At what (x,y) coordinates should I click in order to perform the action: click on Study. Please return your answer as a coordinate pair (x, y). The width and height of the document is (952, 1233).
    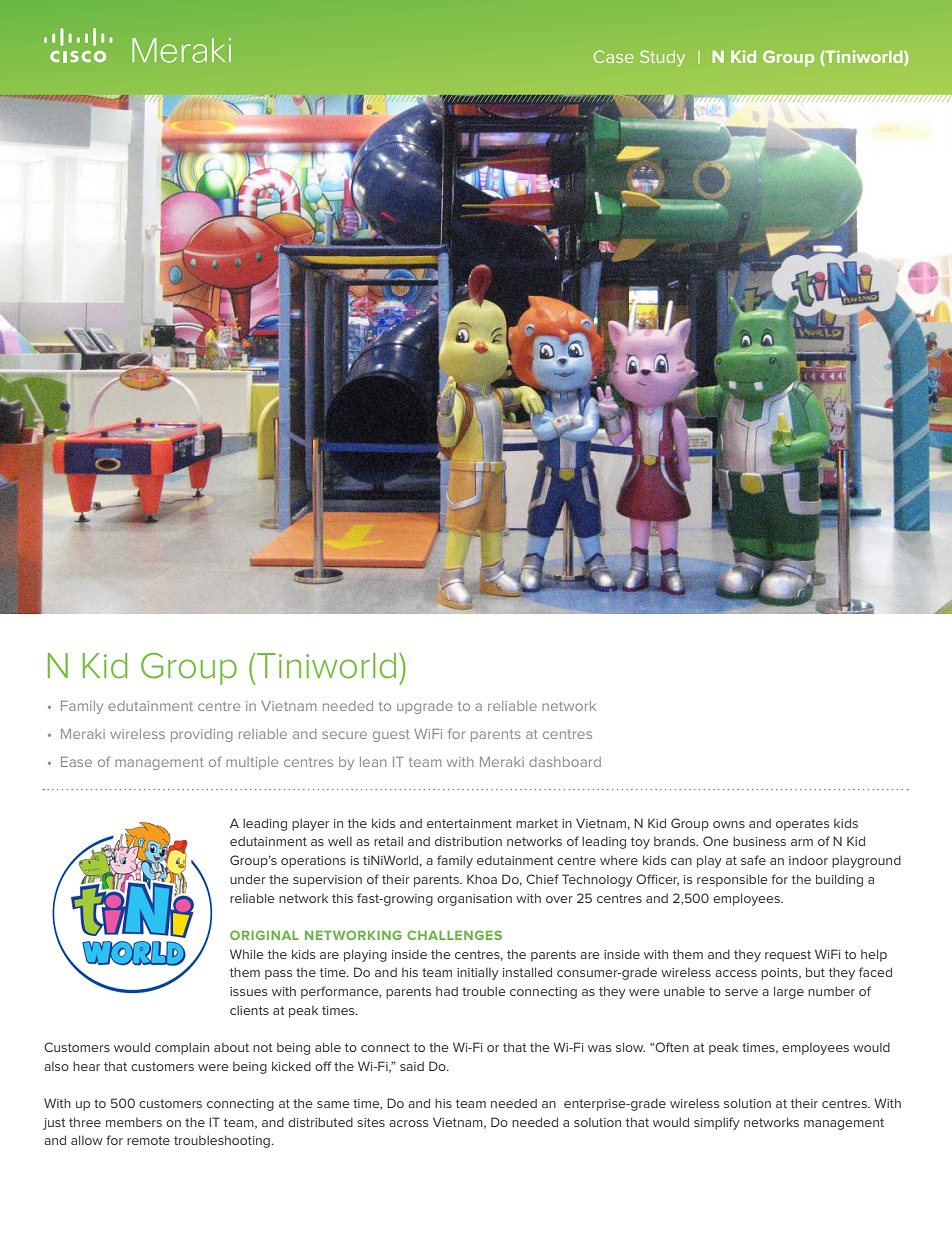
    Looking at the image, I should click on (662, 58).
